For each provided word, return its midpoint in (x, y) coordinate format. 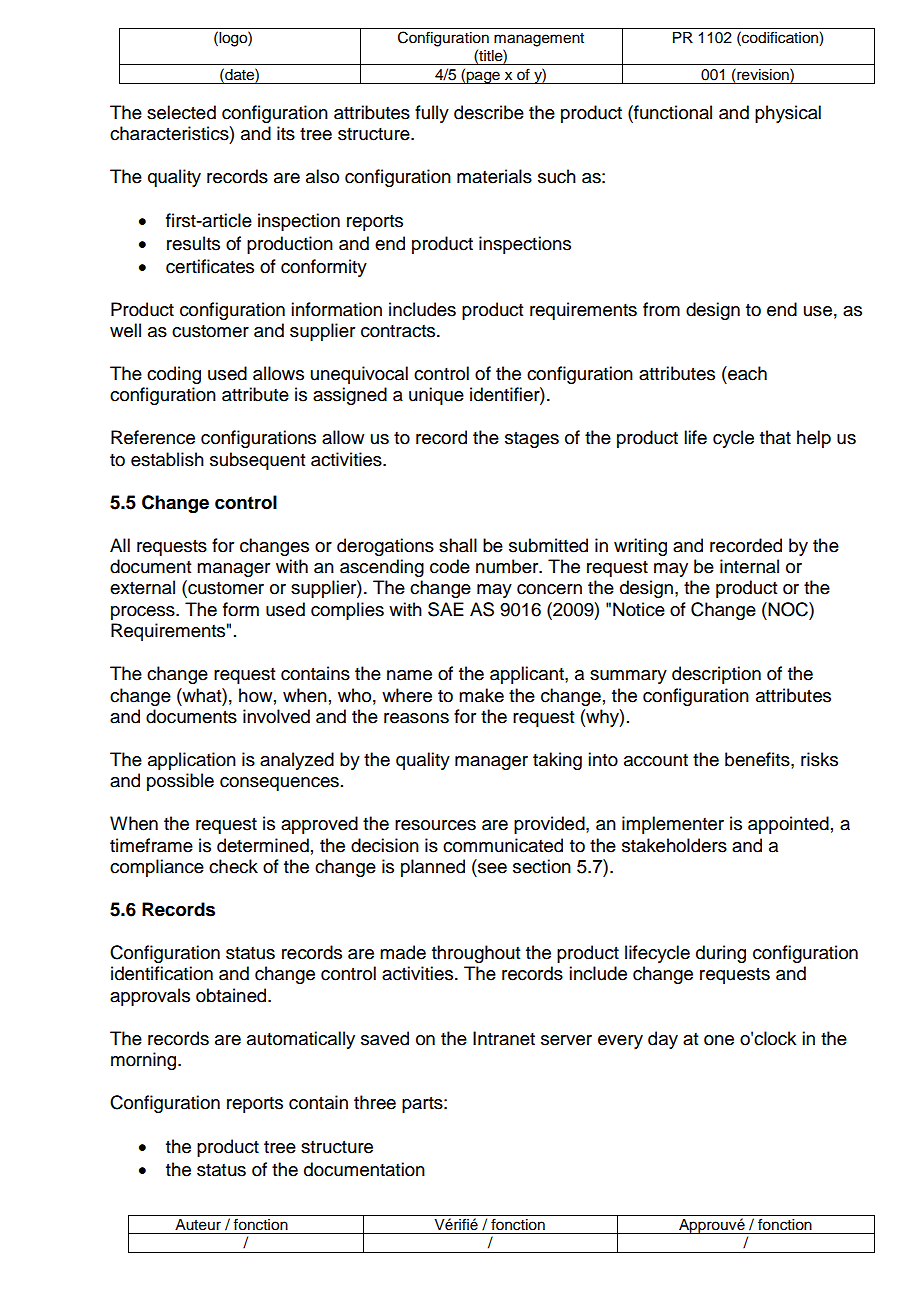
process (144, 613)
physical (788, 114)
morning (145, 1061)
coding (174, 375)
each (746, 373)
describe (489, 112)
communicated (503, 845)
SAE (446, 609)
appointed (788, 825)
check (233, 866)
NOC (788, 609)
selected (181, 112)
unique (436, 396)
